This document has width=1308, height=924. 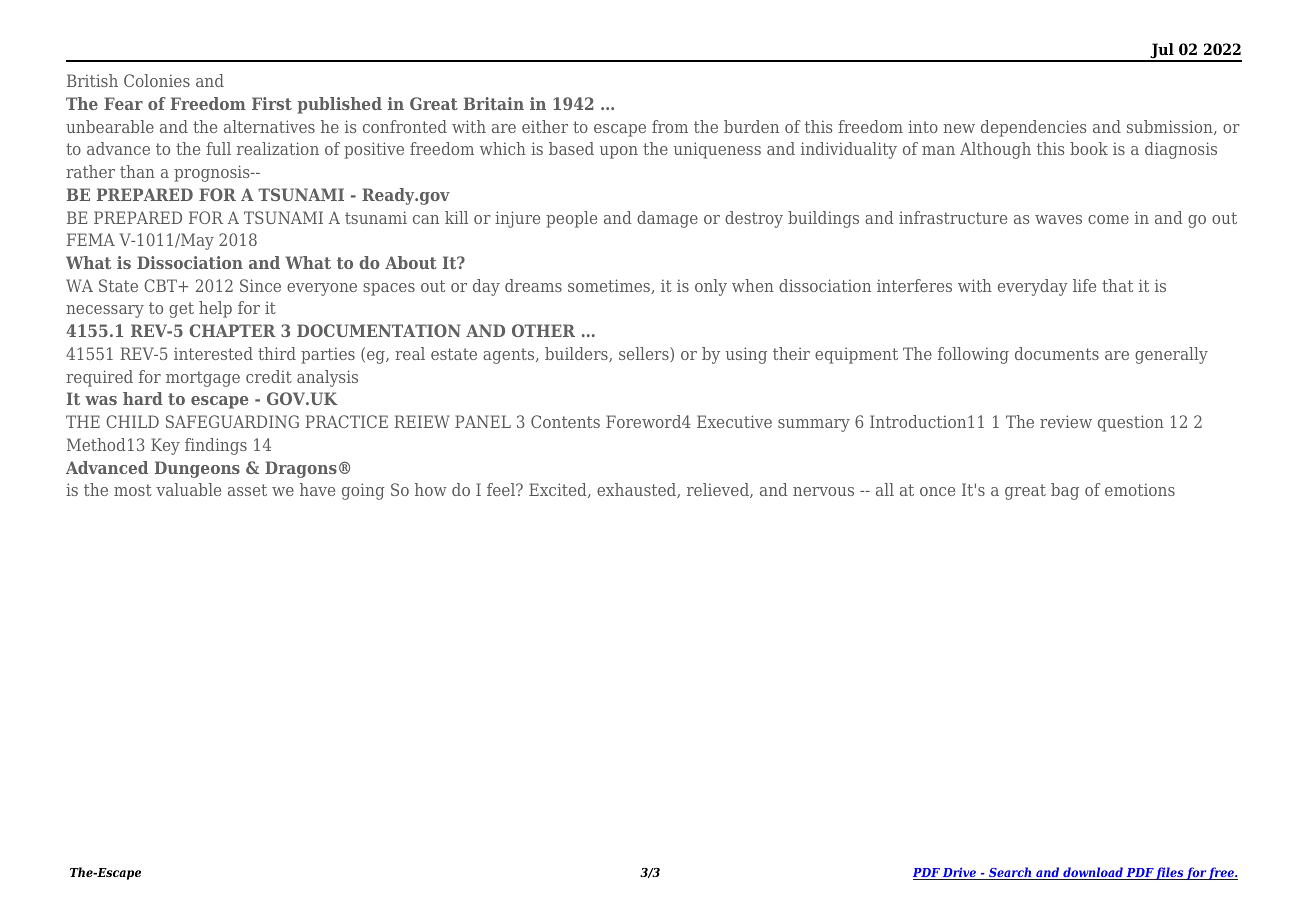 What do you see at coordinates (1162, 52) in the document?
I see `Jul` at bounding box center [1162, 52].
